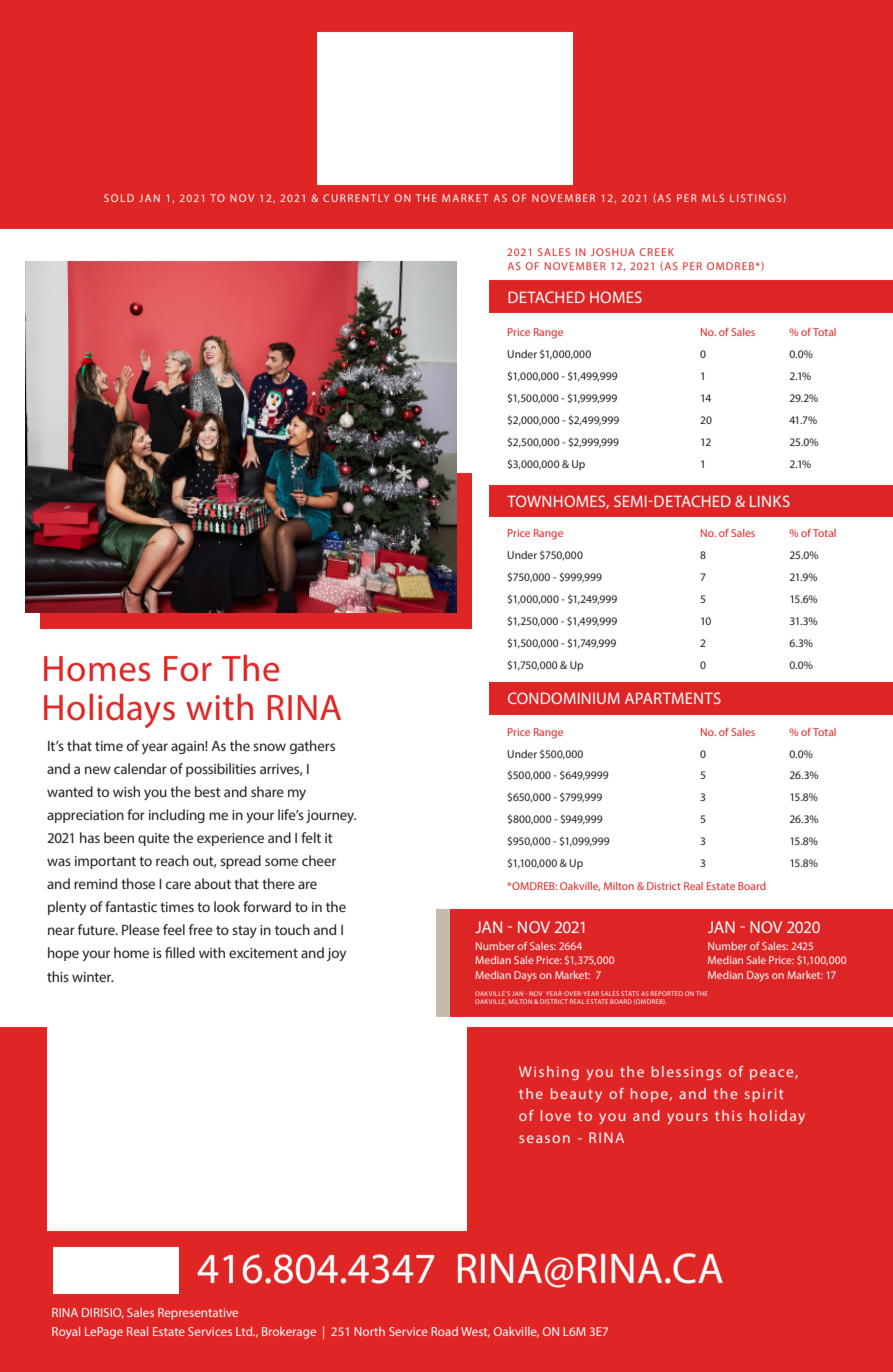 This screenshot has height=1372, width=893. I want to click on CREEK, so click(656, 252).
